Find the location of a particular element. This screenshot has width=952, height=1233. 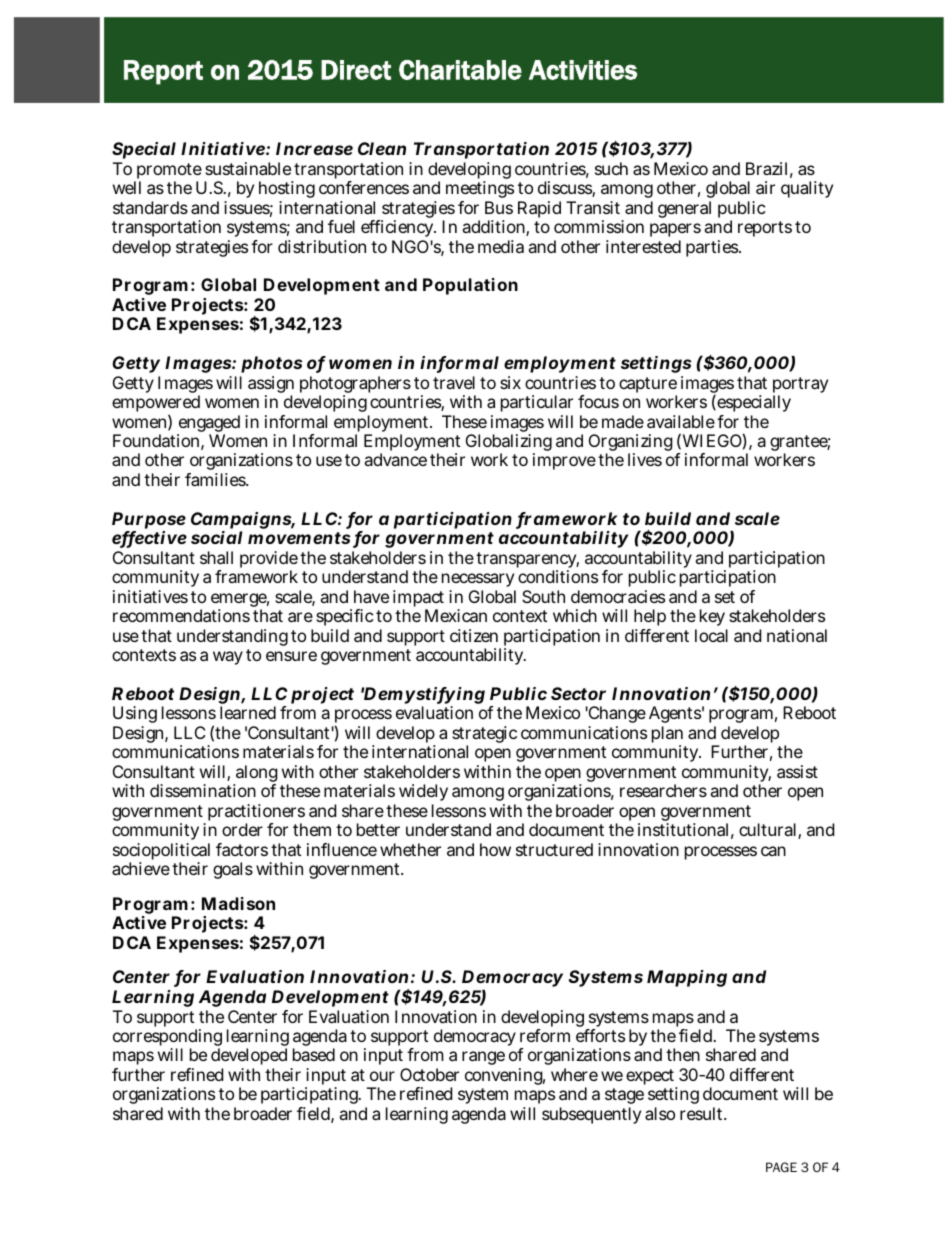

participating is located at coordinates (311, 1097).
